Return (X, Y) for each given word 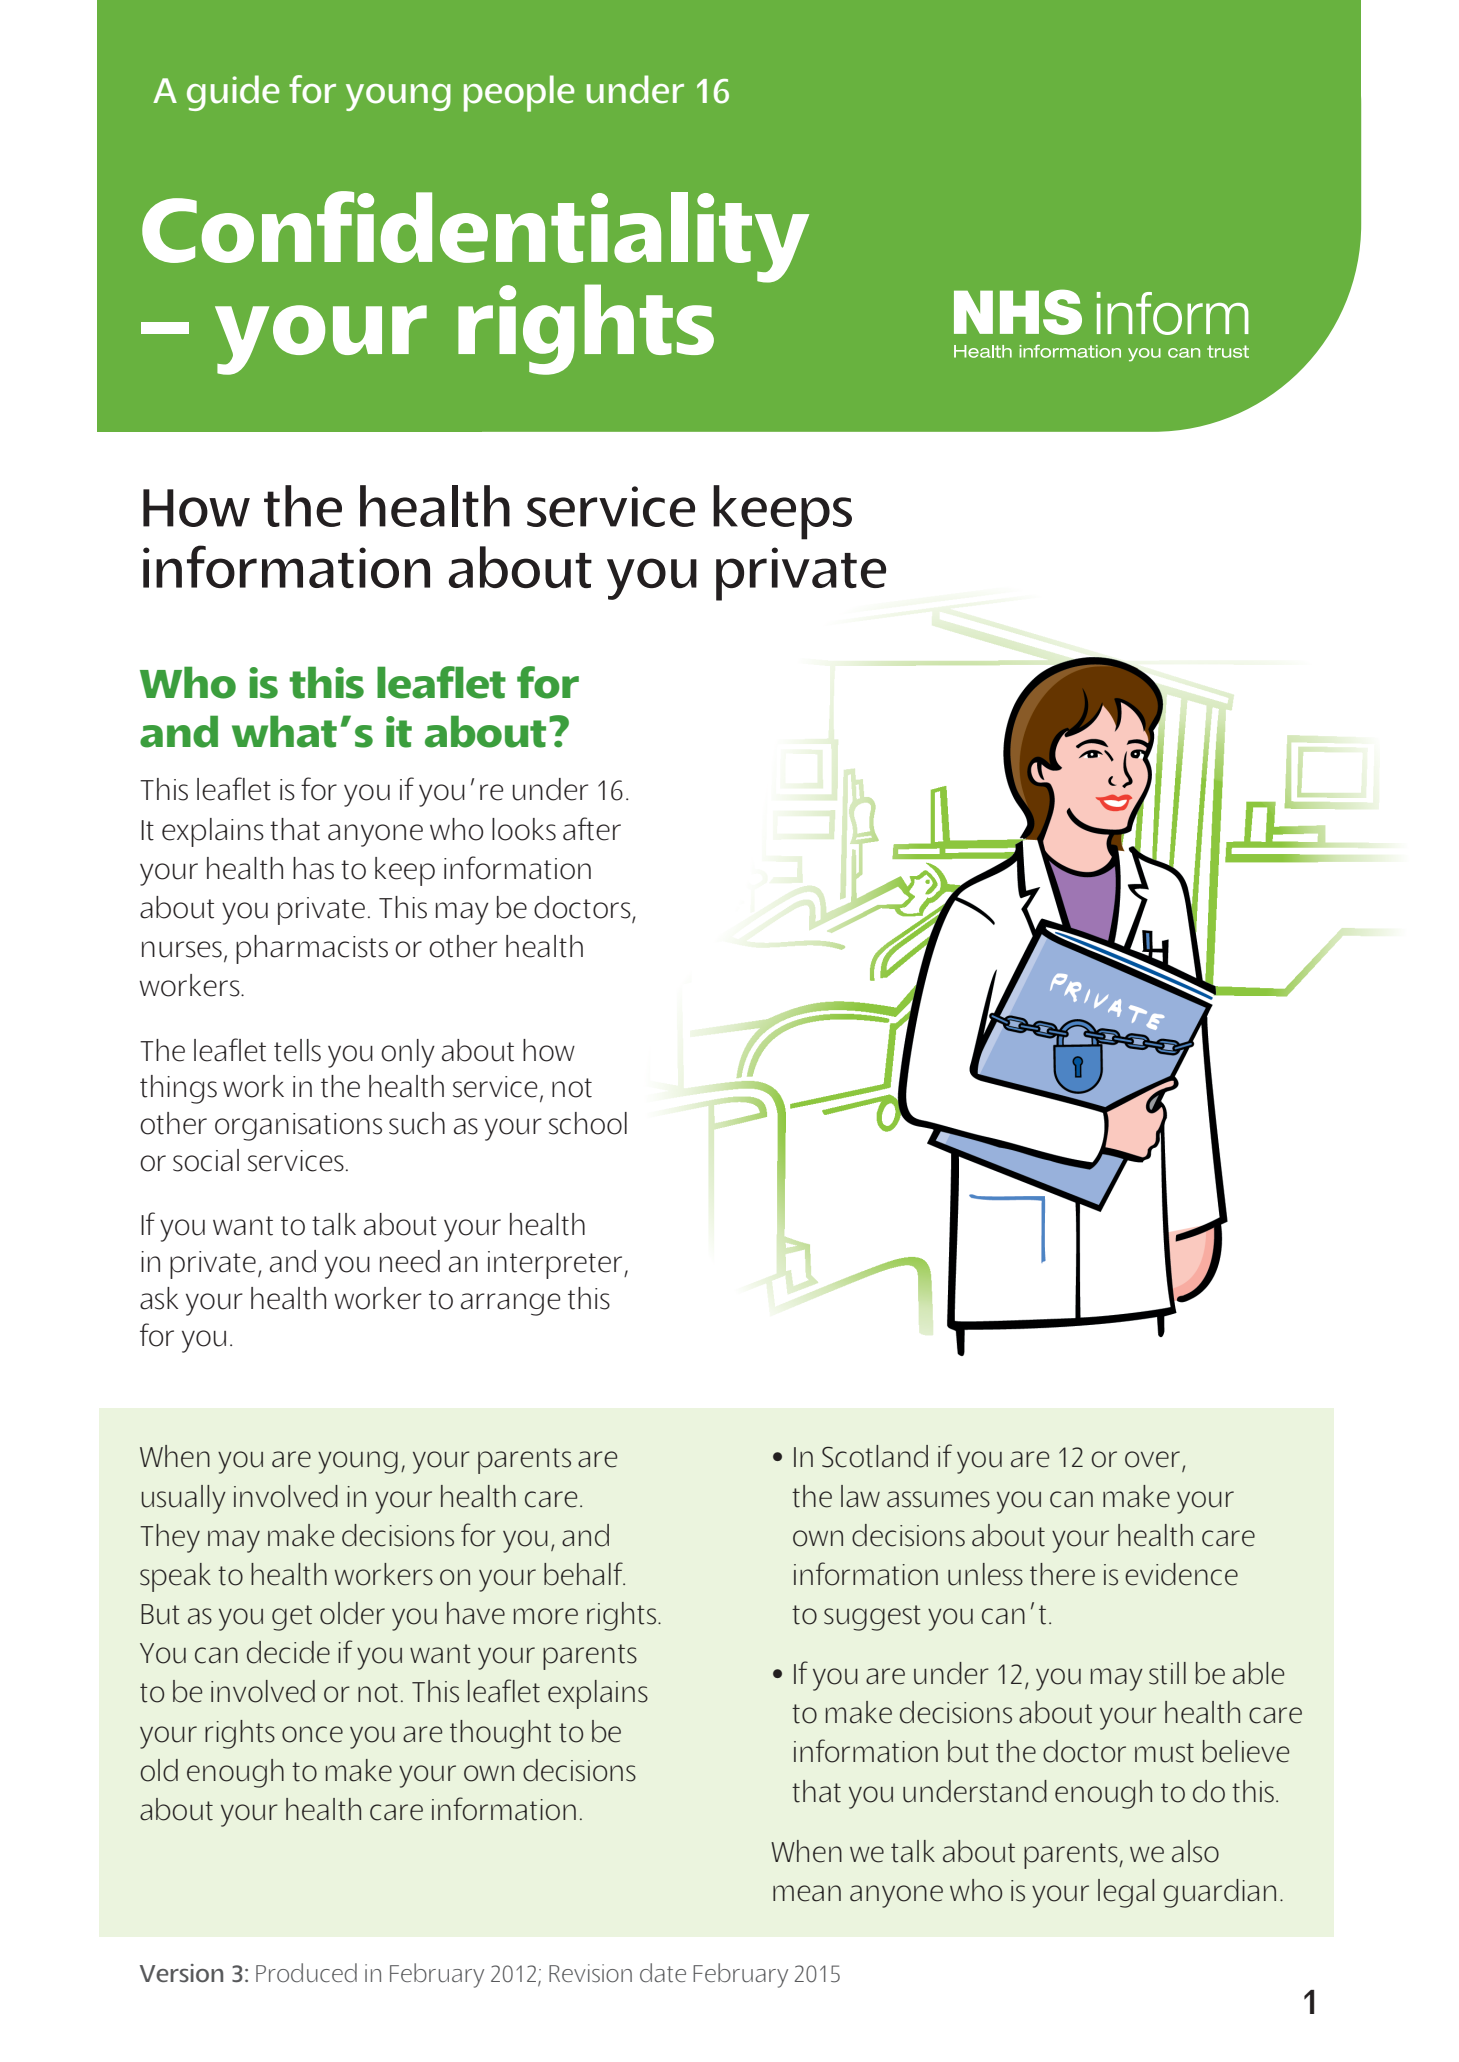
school (588, 1123)
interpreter (556, 1265)
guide (233, 93)
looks (524, 829)
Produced (306, 1973)
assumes (938, 1499)
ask (159, 1298)
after (592, 829)
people (519, 93)
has (313, 868)
